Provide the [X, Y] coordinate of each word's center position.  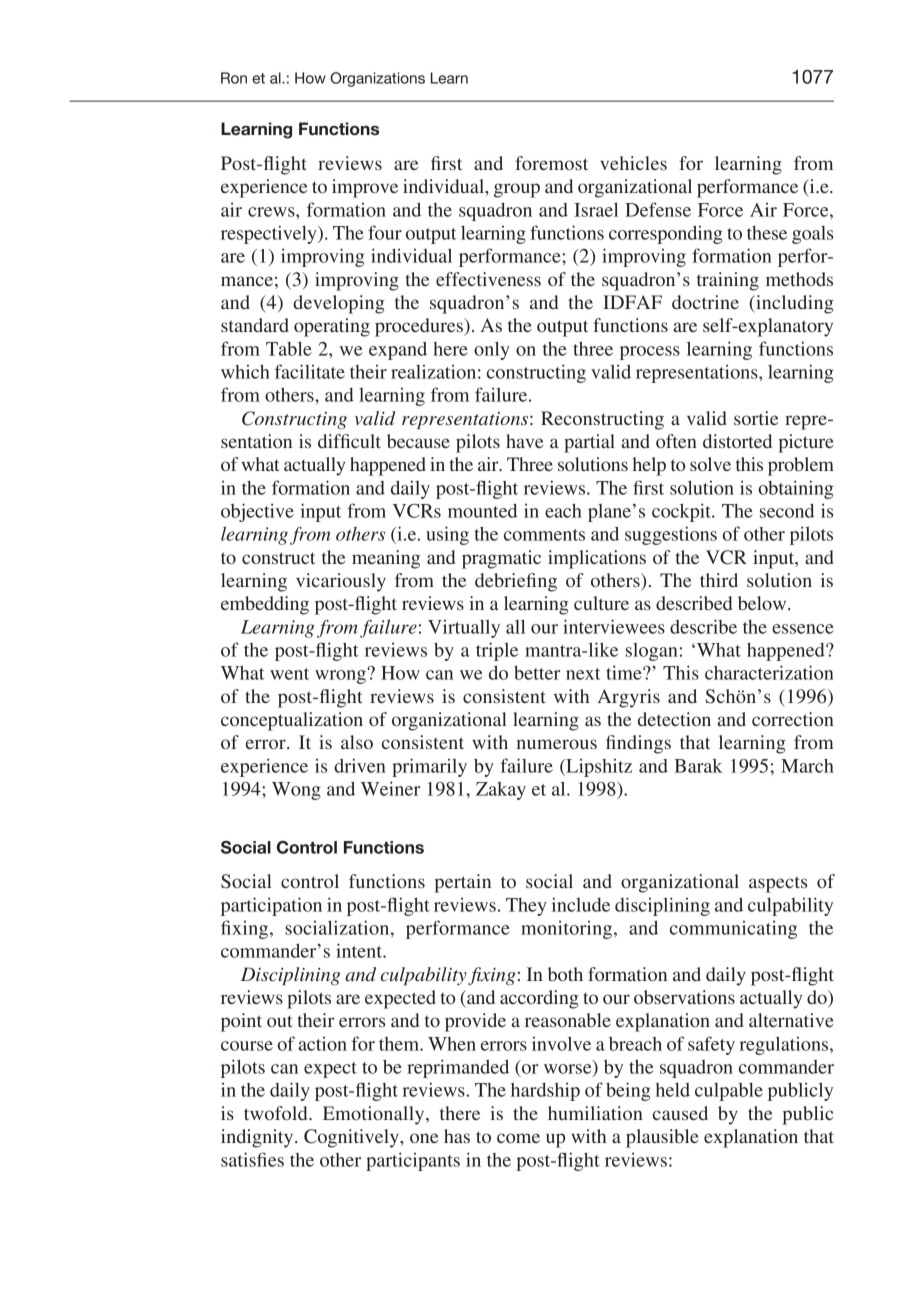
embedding [265, 605]
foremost [551, 163]
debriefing [516, 582]
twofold [277, 1113]
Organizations [377, 79]
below [763, 603]
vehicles [633, 163]
